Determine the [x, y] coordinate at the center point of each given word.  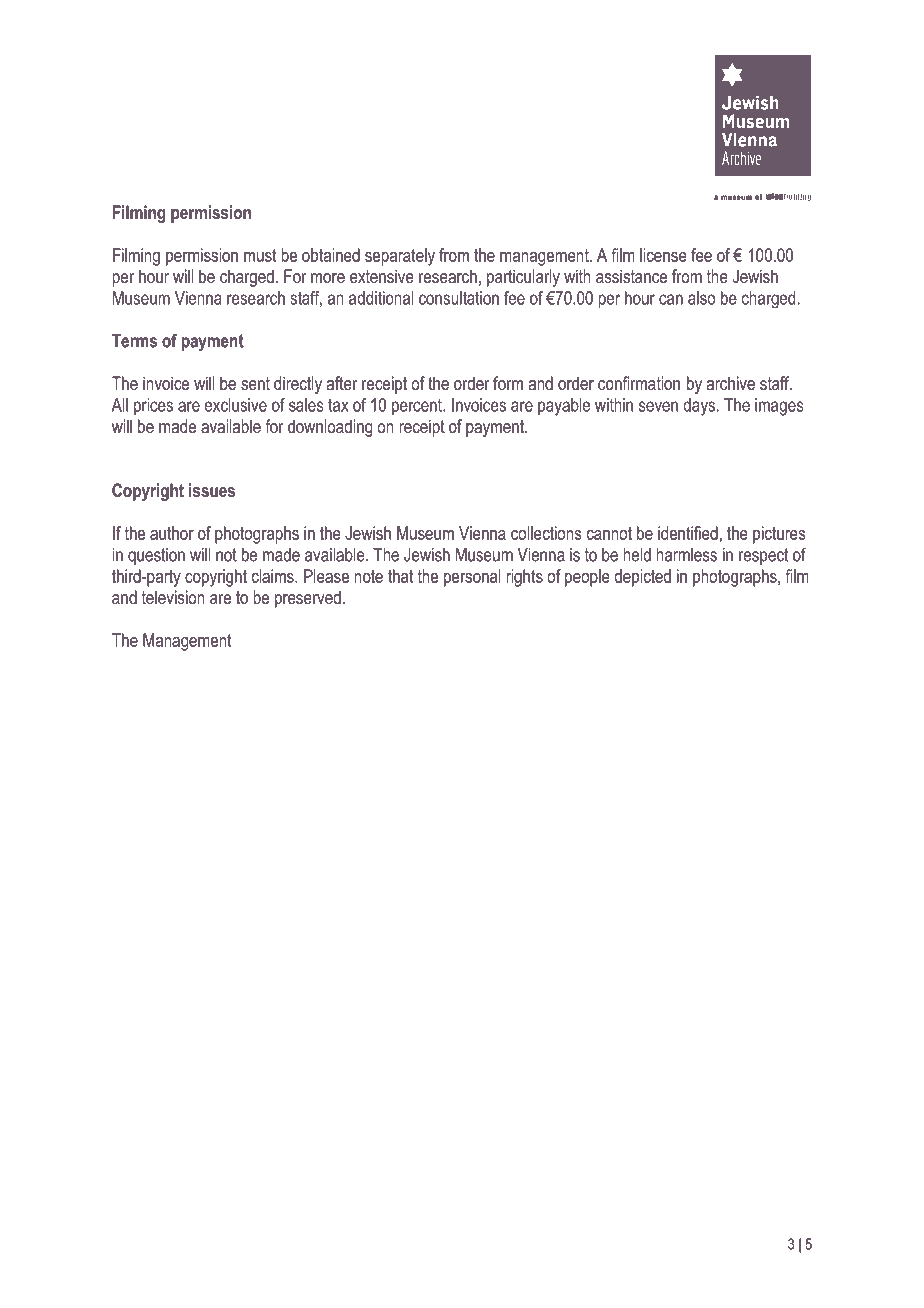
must [260, 255]
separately [400, 257]
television [173, 597]
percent [418, 407]
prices [153, 407]
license [663, 255]
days [700, 407]
